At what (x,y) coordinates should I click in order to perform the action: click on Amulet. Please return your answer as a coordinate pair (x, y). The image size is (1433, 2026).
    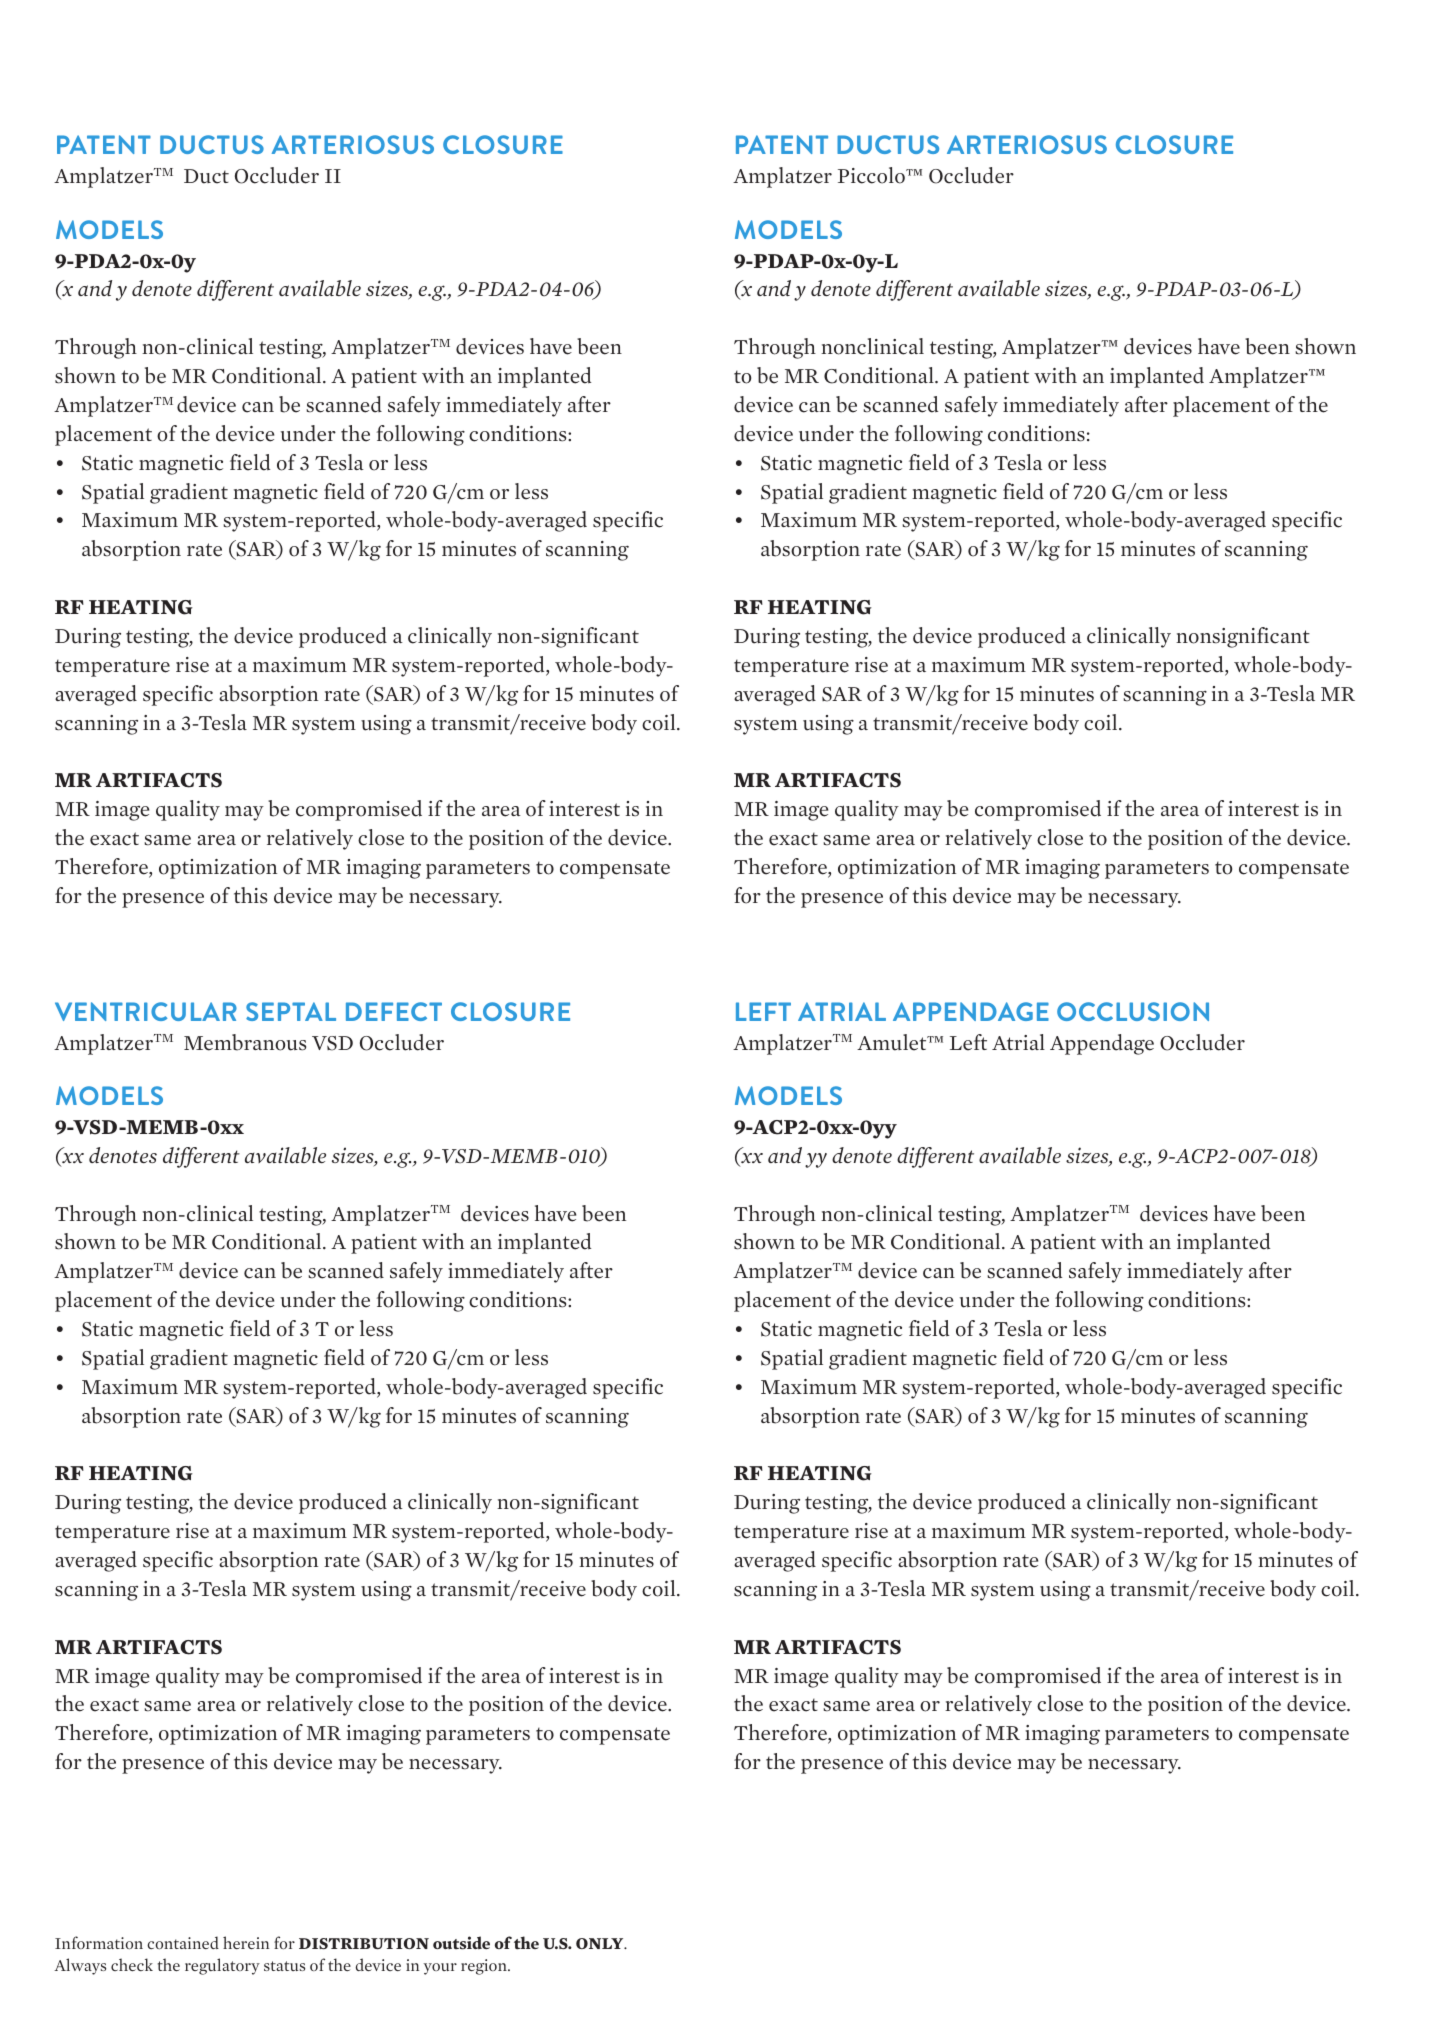
    Looking at the image, I should click on (893, 1042).
